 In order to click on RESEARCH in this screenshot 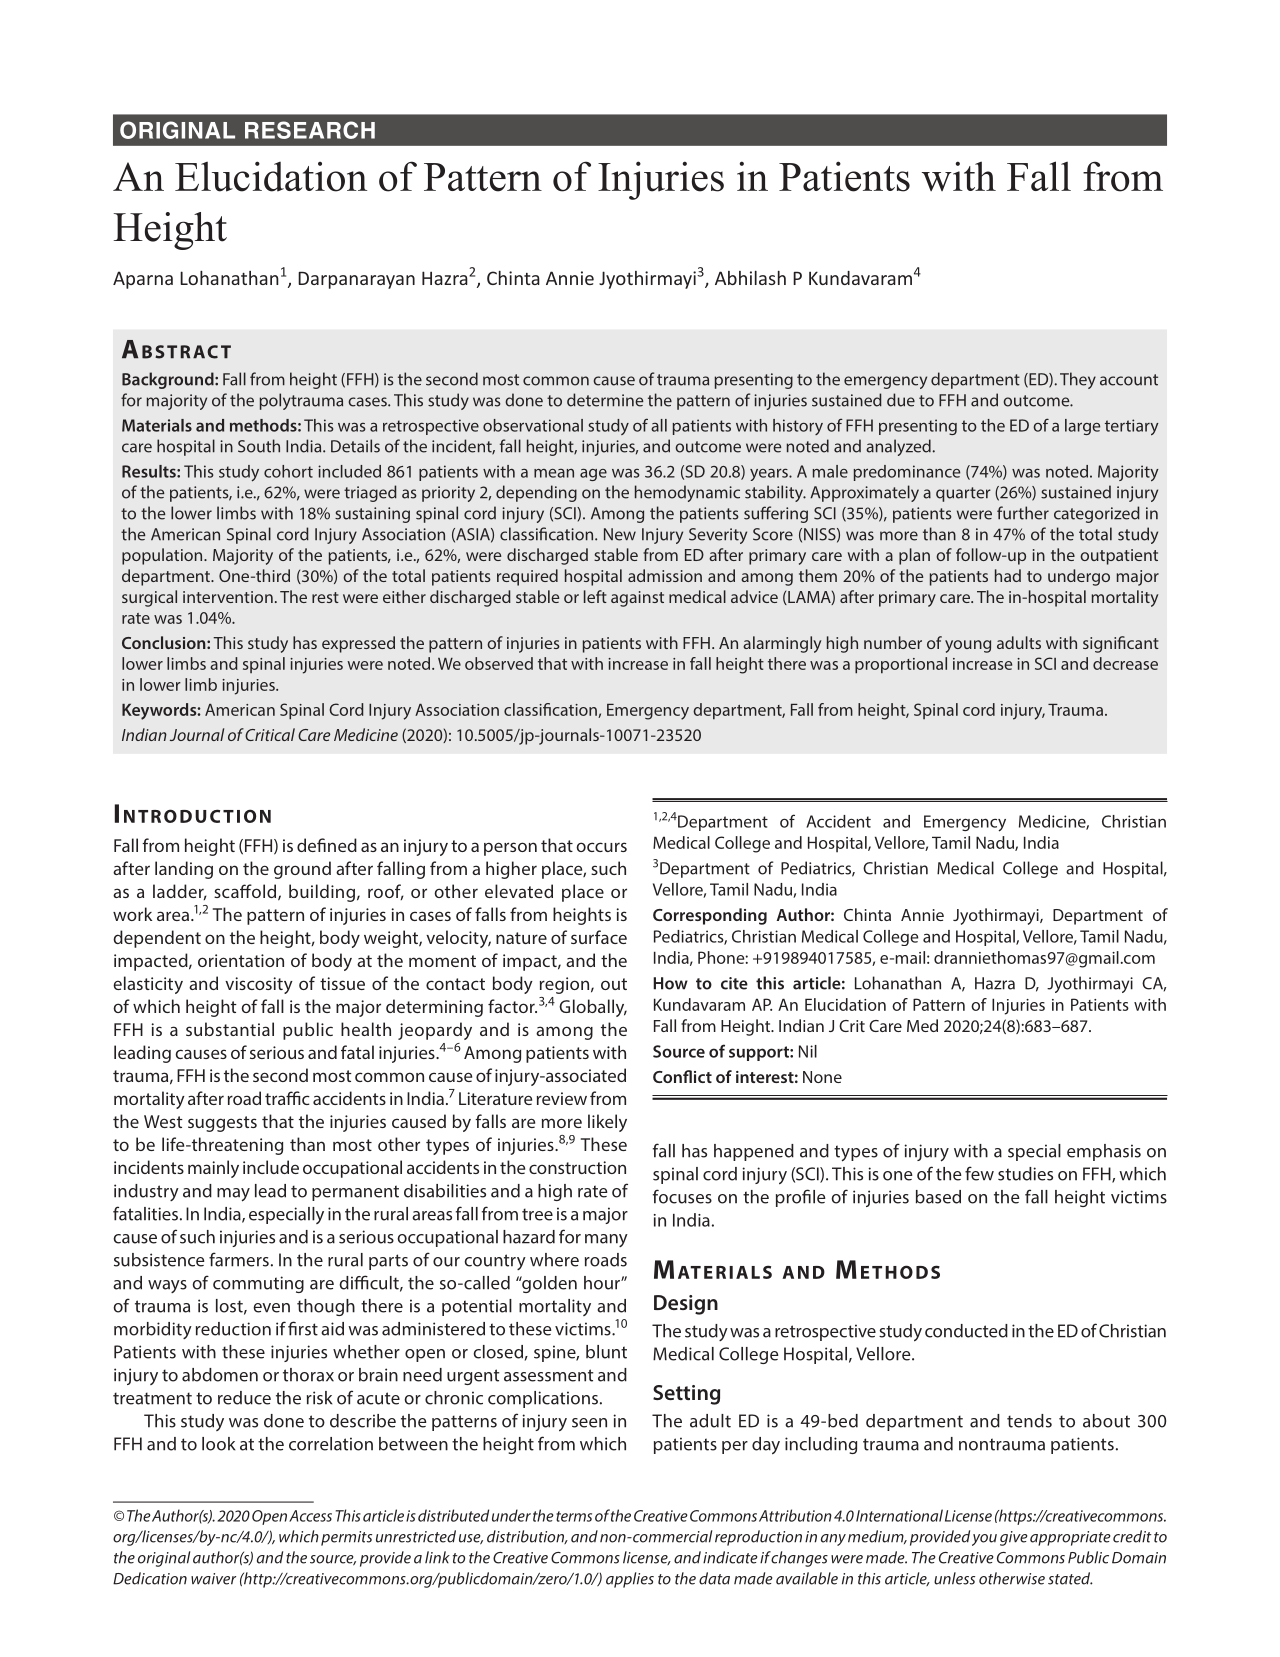, I will do `click(310, 130)`.
